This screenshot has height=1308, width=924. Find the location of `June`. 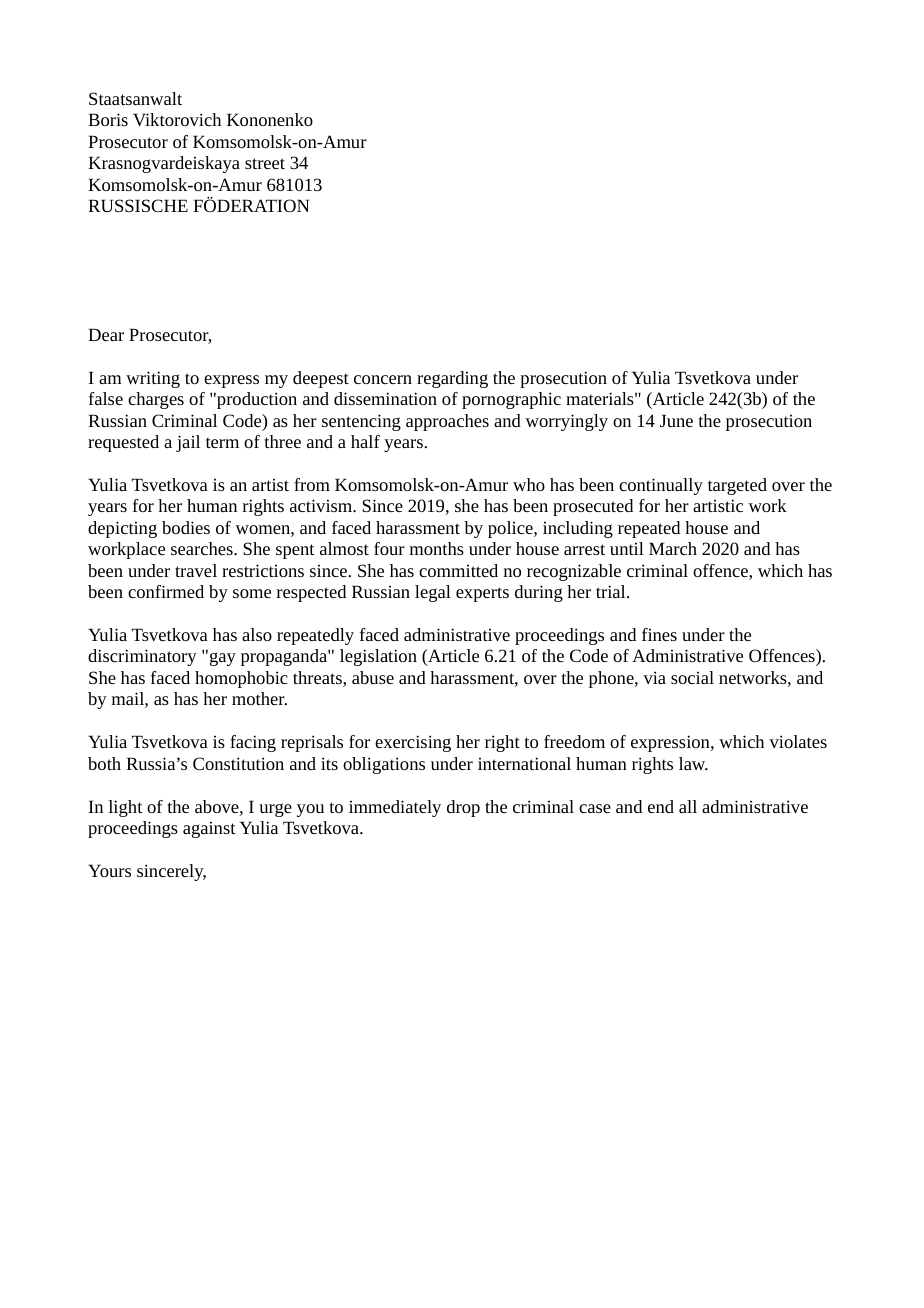

June is located at coordinates (676, 420).
